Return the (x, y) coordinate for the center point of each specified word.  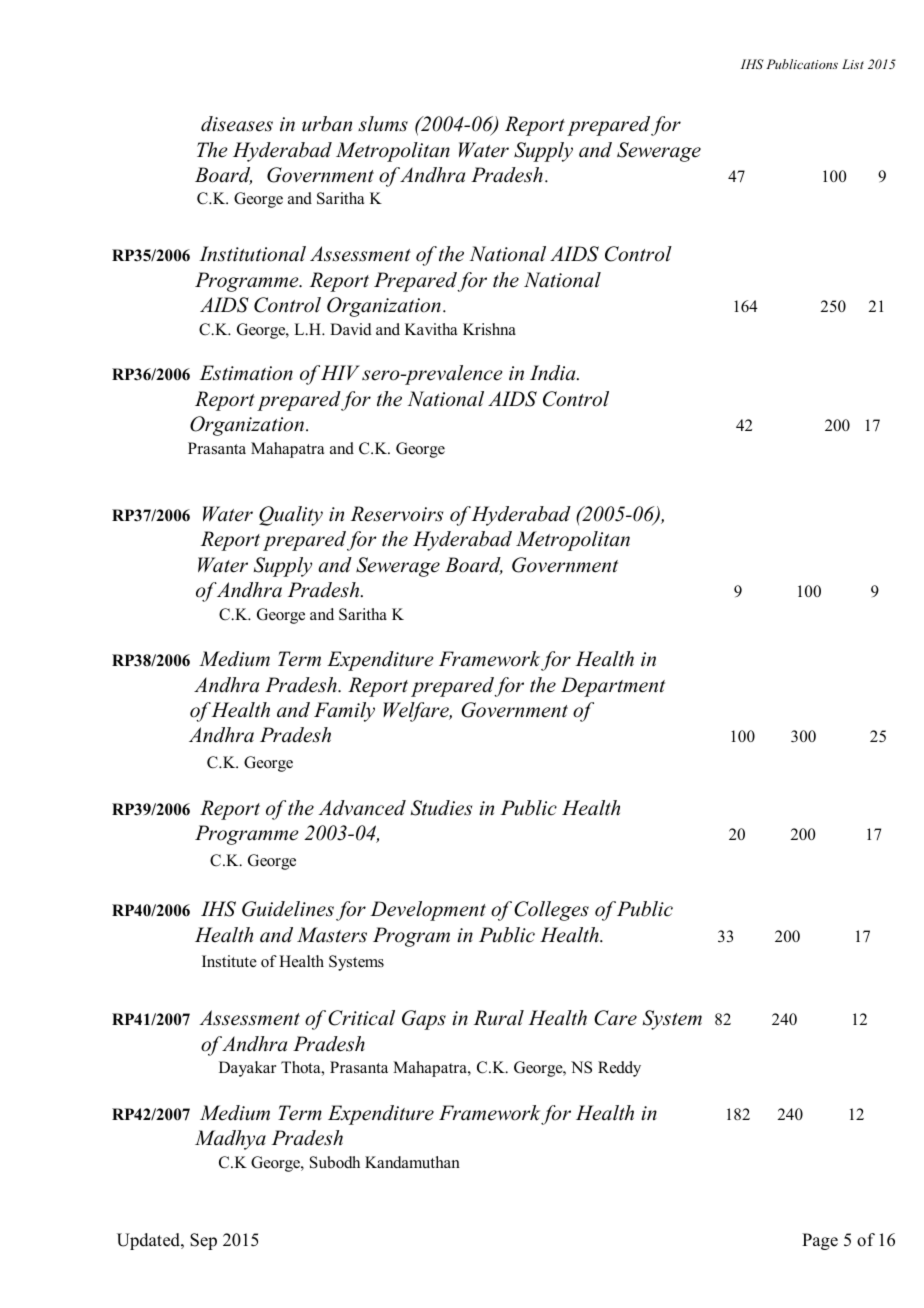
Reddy (619, 1069)
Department (613, 687)
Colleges (551, 911)
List (853, 64)
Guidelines (288, 909)
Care (615, 1018)
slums (383, 124)
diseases (237, 124)
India (554, 373)
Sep (203, 1241)
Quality (291, 516)
